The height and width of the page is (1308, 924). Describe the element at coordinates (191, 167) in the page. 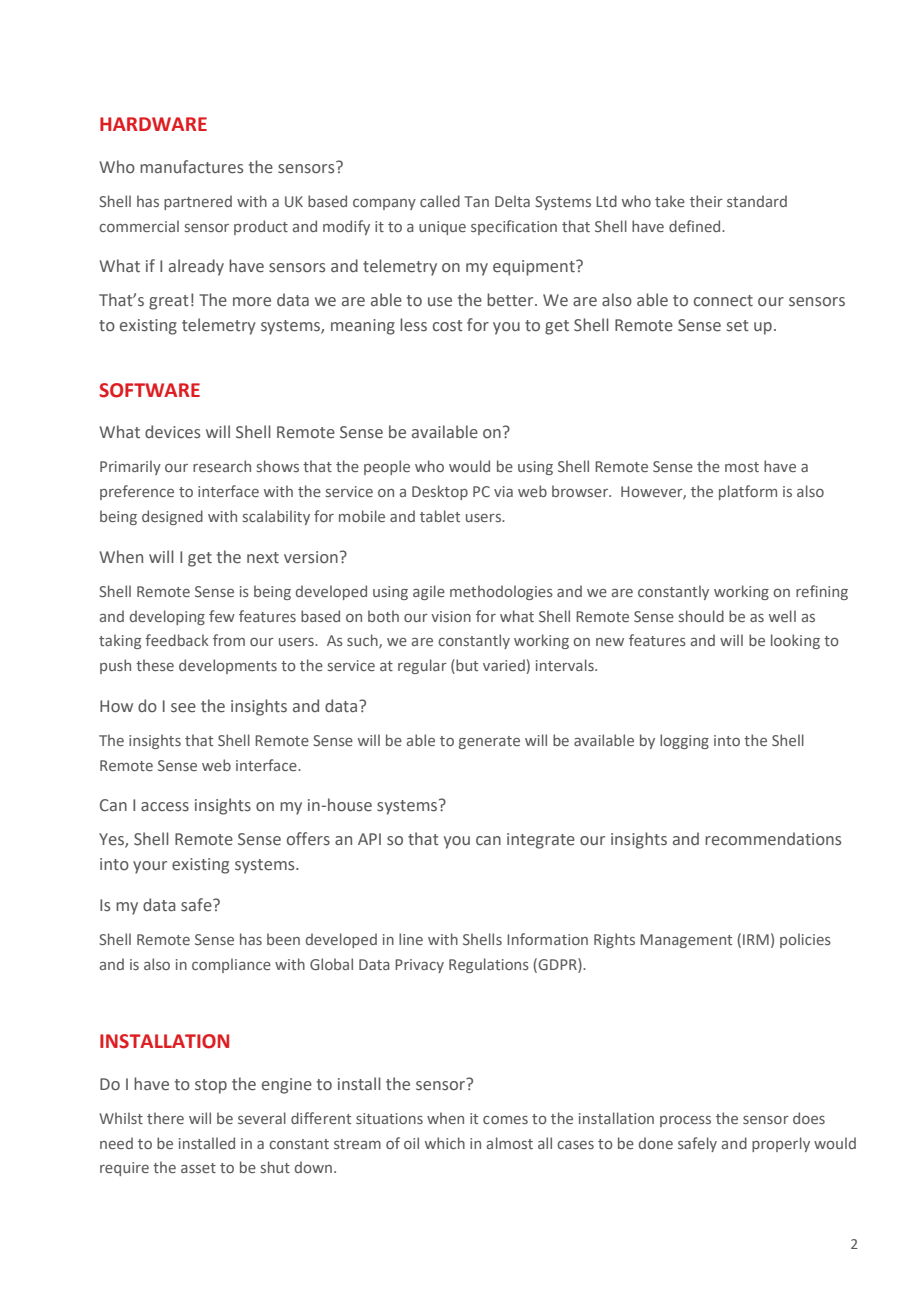

I see `manufactures` at that location.
